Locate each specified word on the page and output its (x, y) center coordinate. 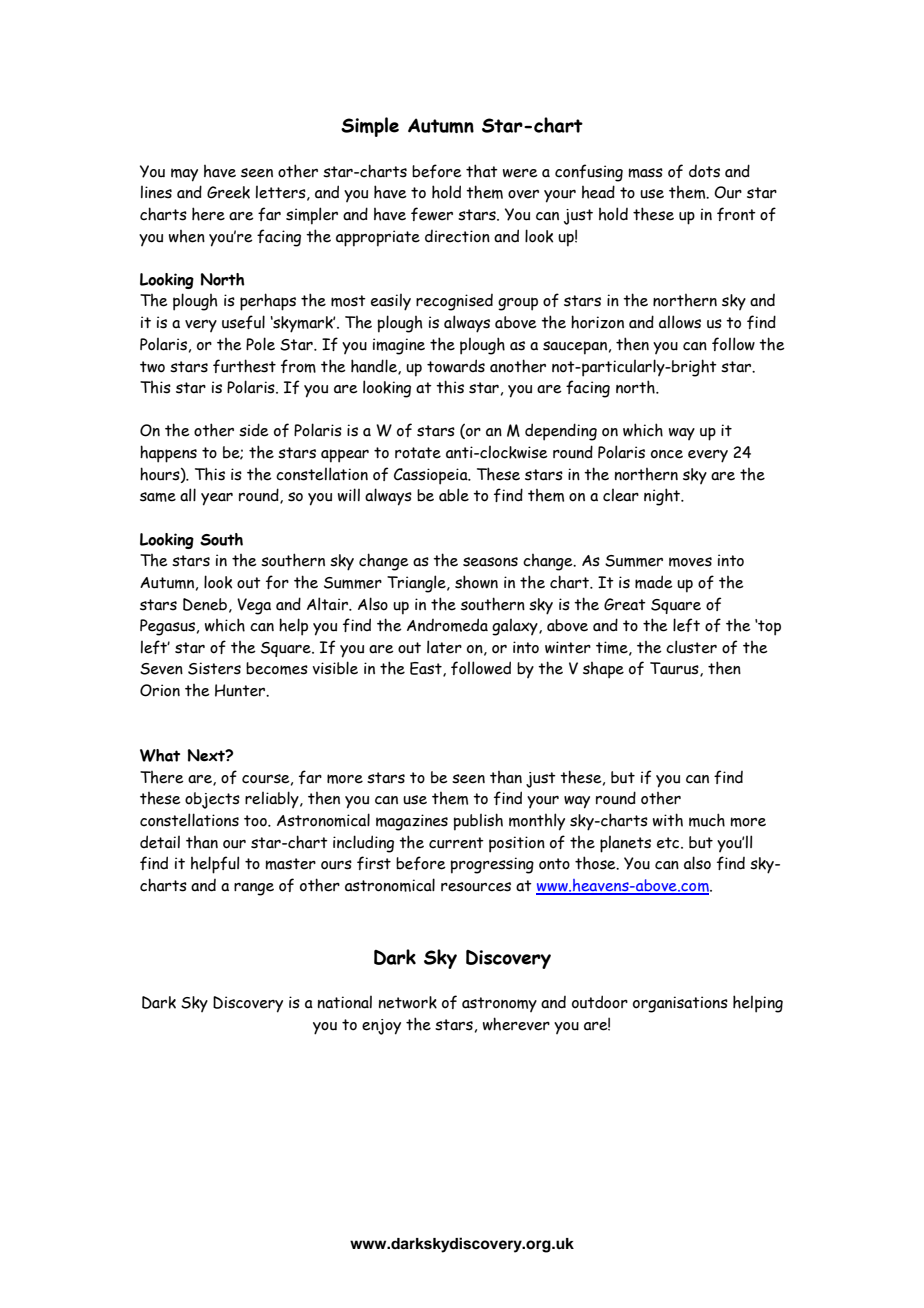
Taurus (675, 669)
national (345, 1002)
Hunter (241, 690)
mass (645, 173)
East (427, 669)
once (667, 454)
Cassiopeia (432, 476)
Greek (228, 192)
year (217, 499)
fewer (432, 214)
